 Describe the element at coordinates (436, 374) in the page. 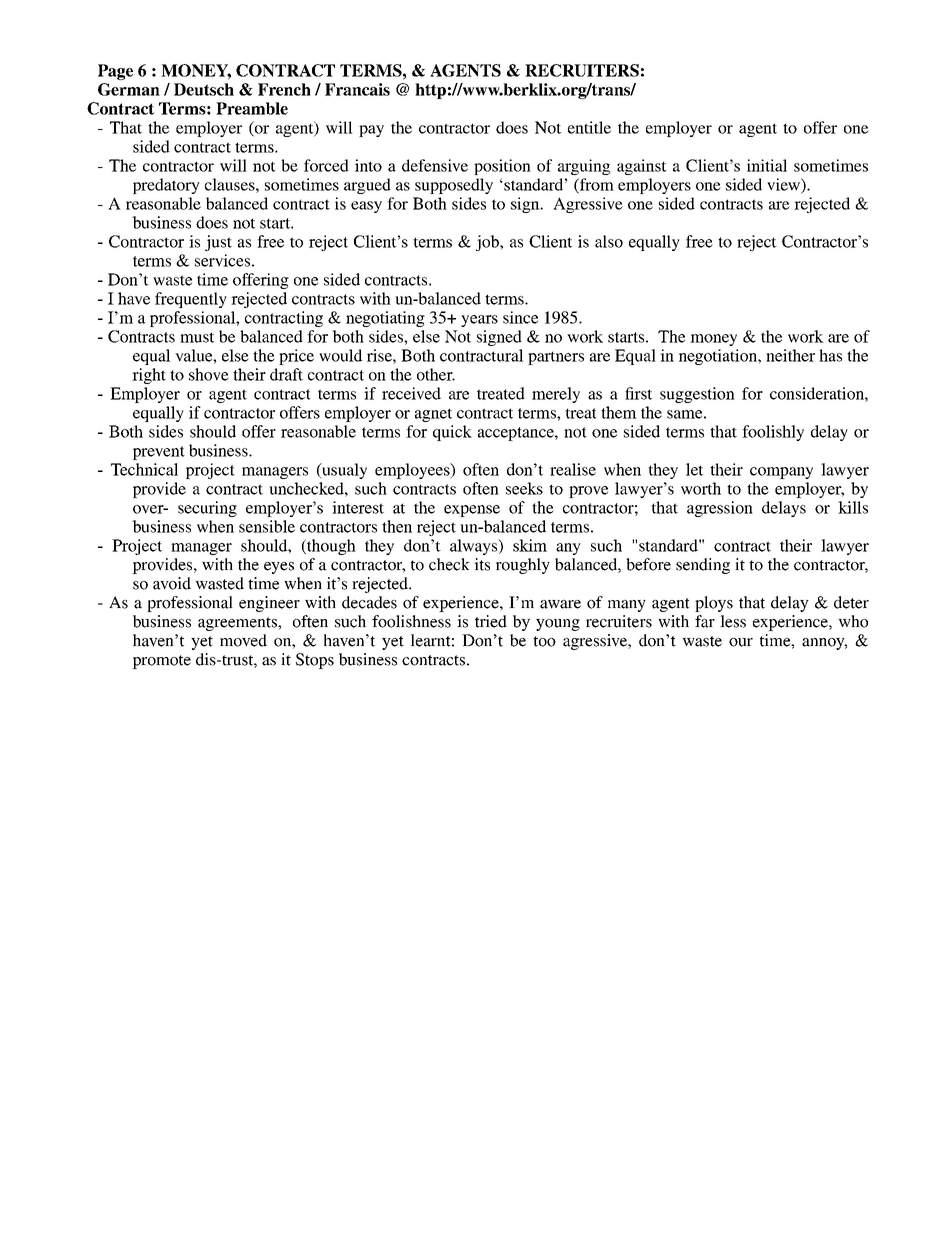

I see `other` at that location.
